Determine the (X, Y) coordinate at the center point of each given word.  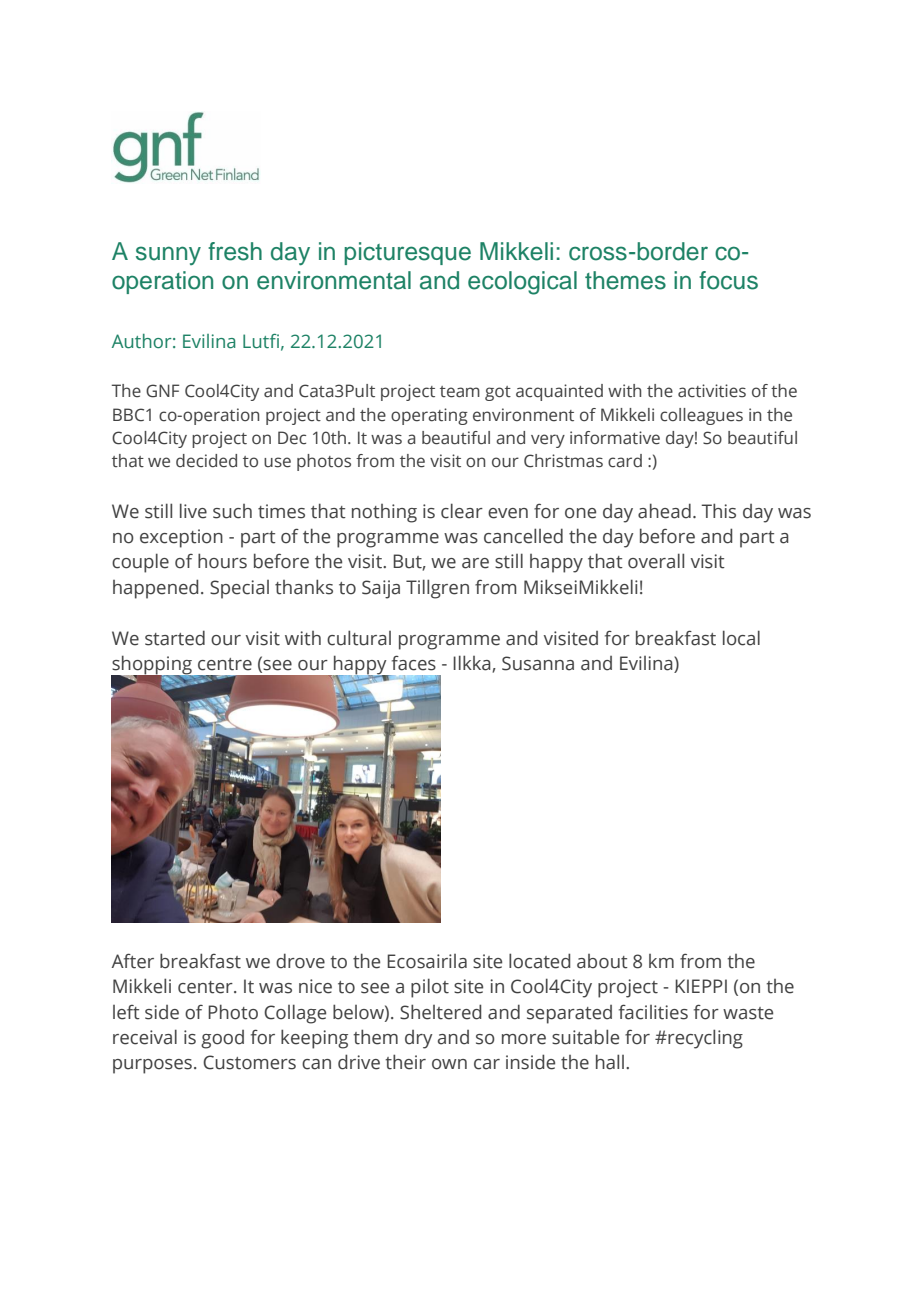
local (741, 638)
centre (225, 664)
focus (728, 280)
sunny (168, 255)
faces (414, 663)
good (222, 1039)
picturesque (407, 253)
